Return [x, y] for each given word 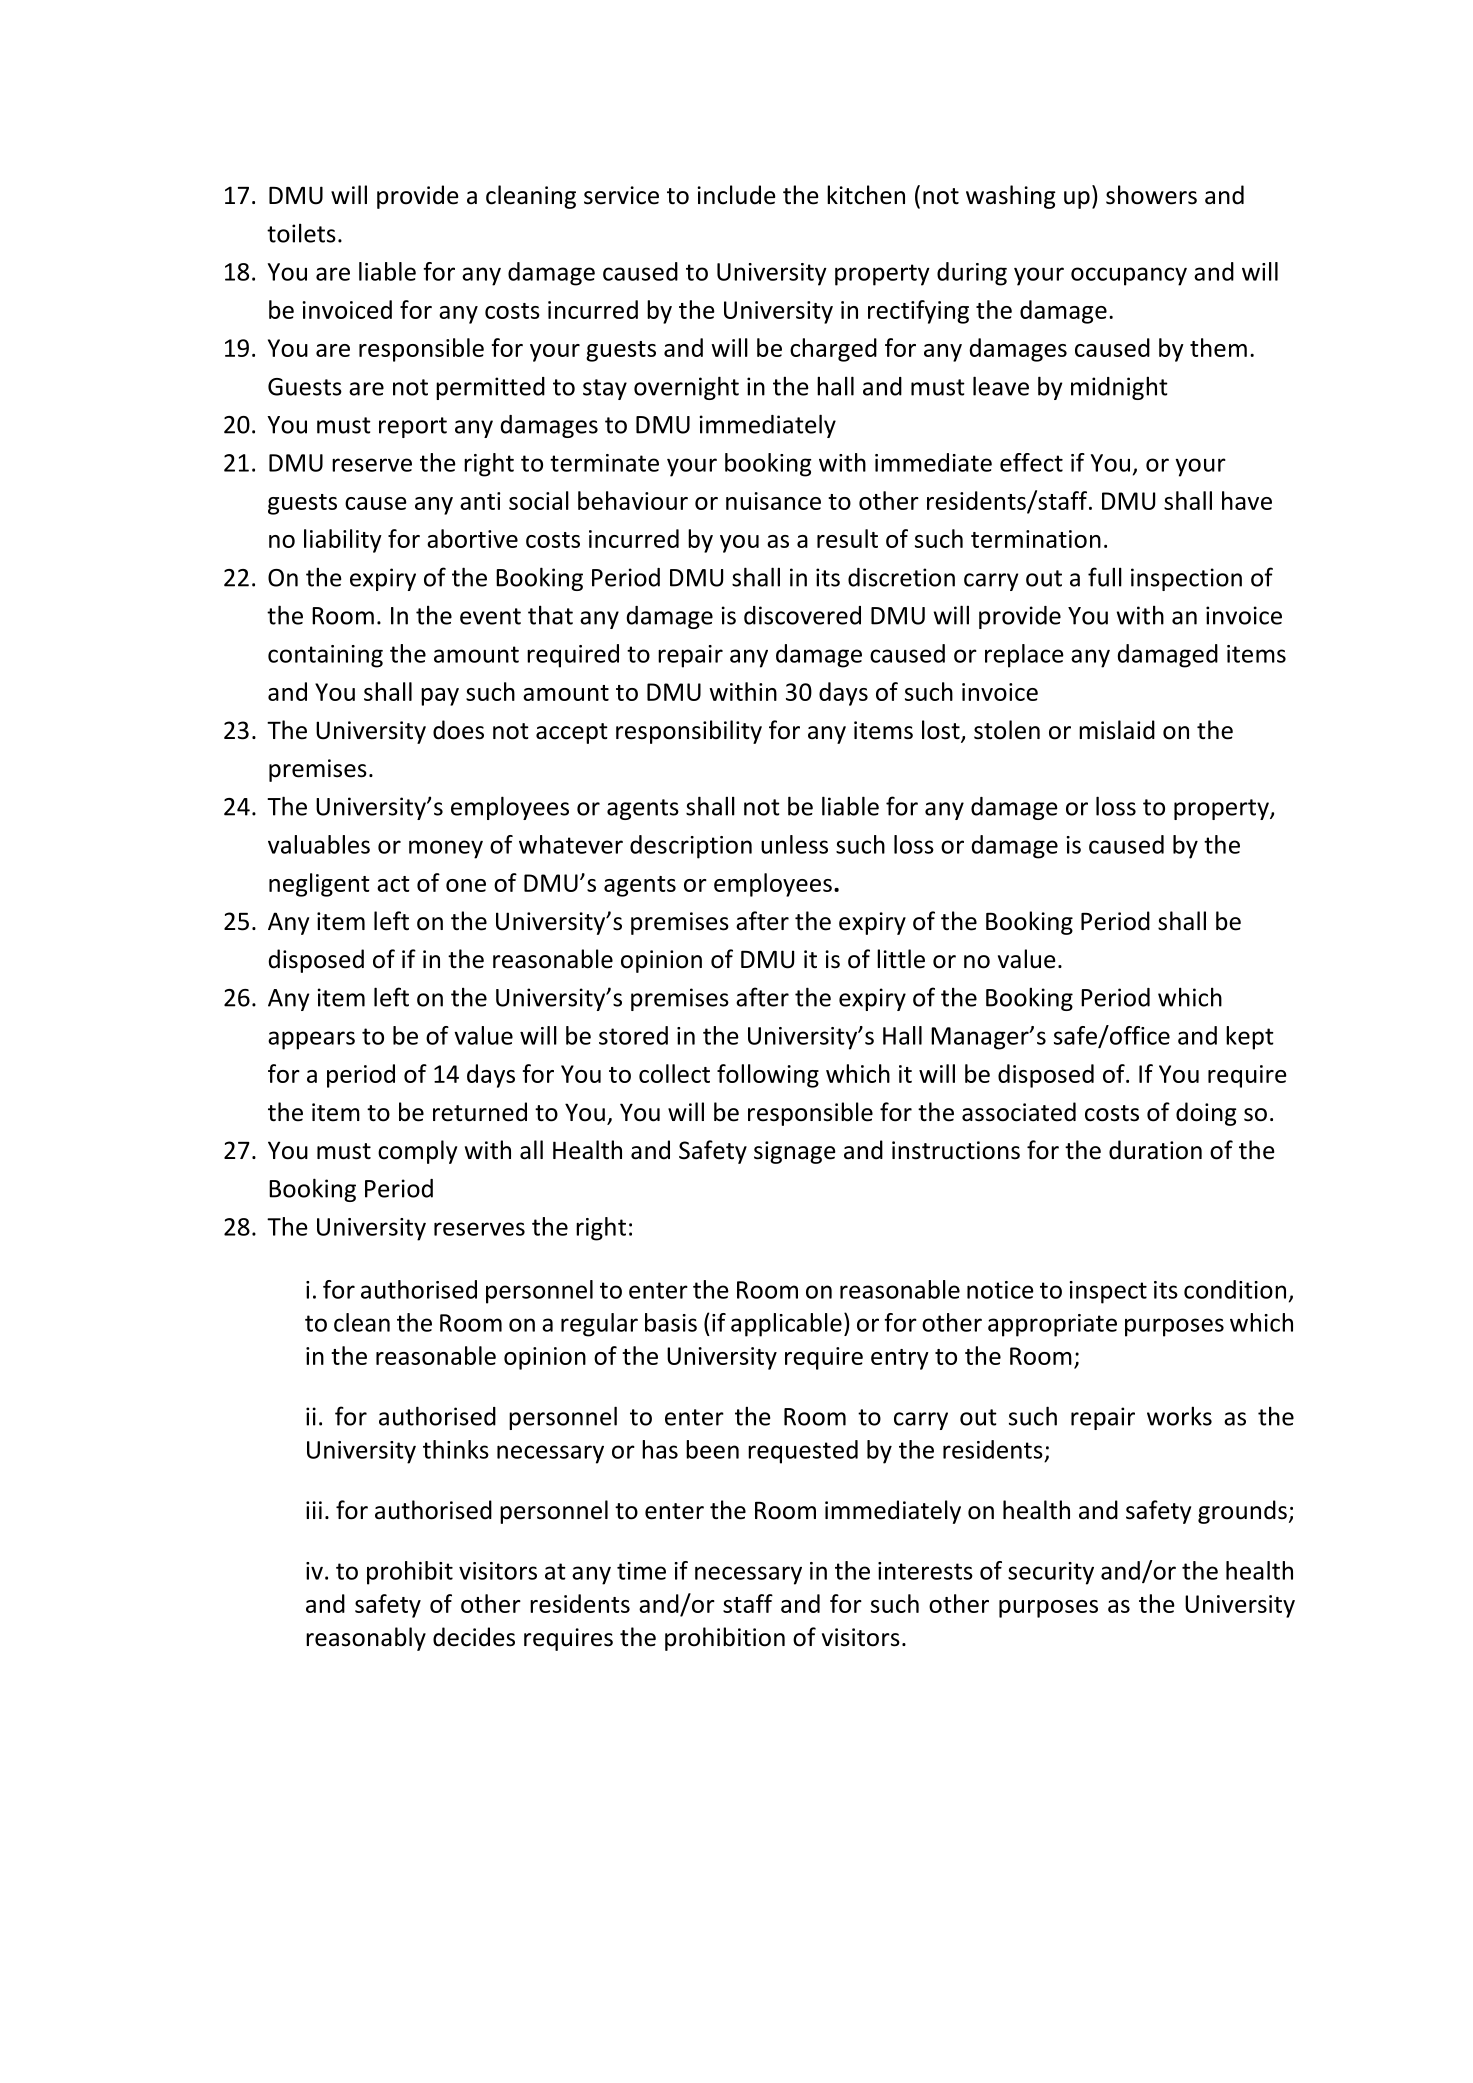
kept [1250, 1038]
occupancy [1129, 276]
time [641, 1571]
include [736, 195]
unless [794, 844]
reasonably [366, 1639]
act [393, 884]
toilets [301, 233]
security [1051, 1573]
